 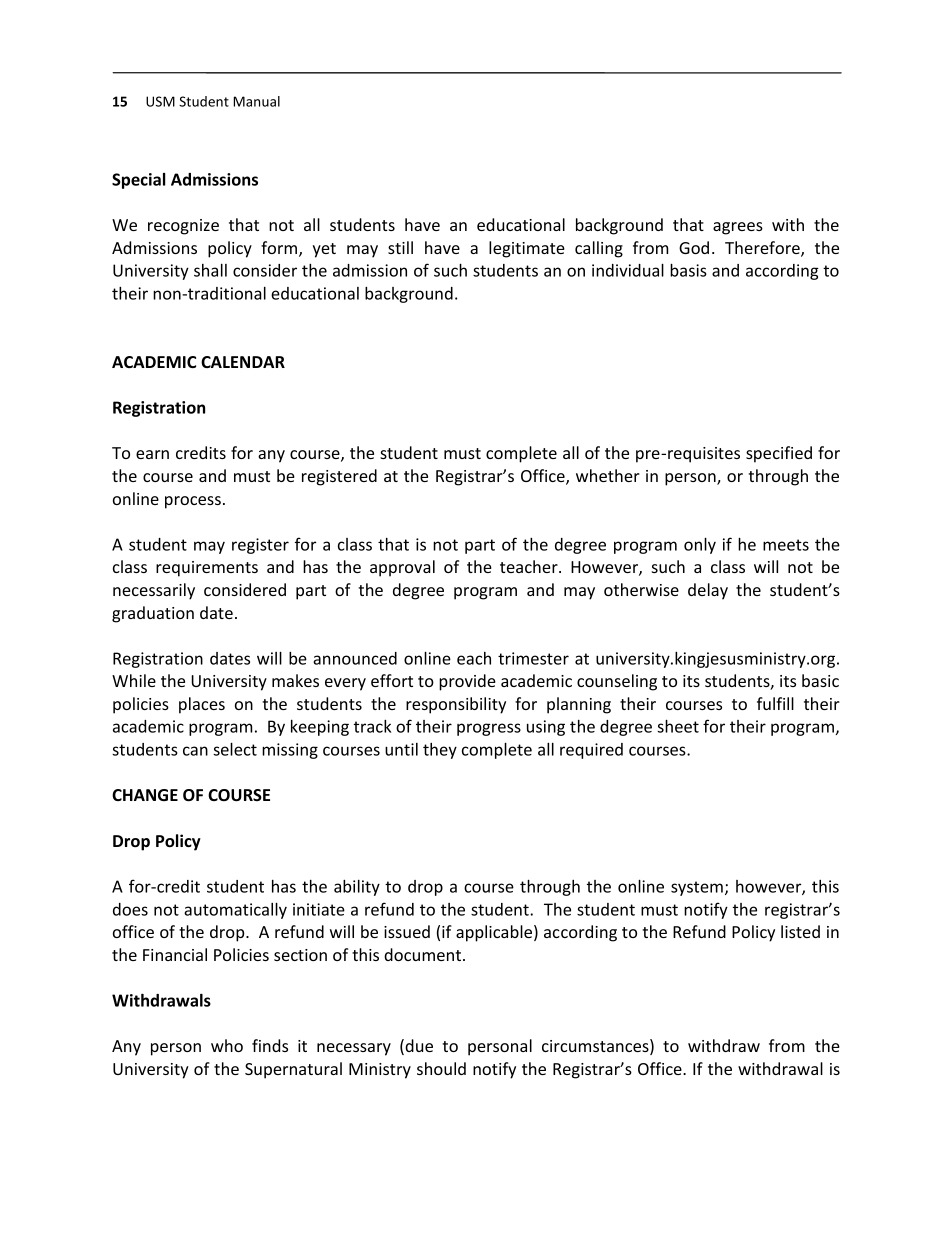 What do you see at coordinates (210, 270) in the screenshot?
I see `shall` at bounding box center [210, 270].
